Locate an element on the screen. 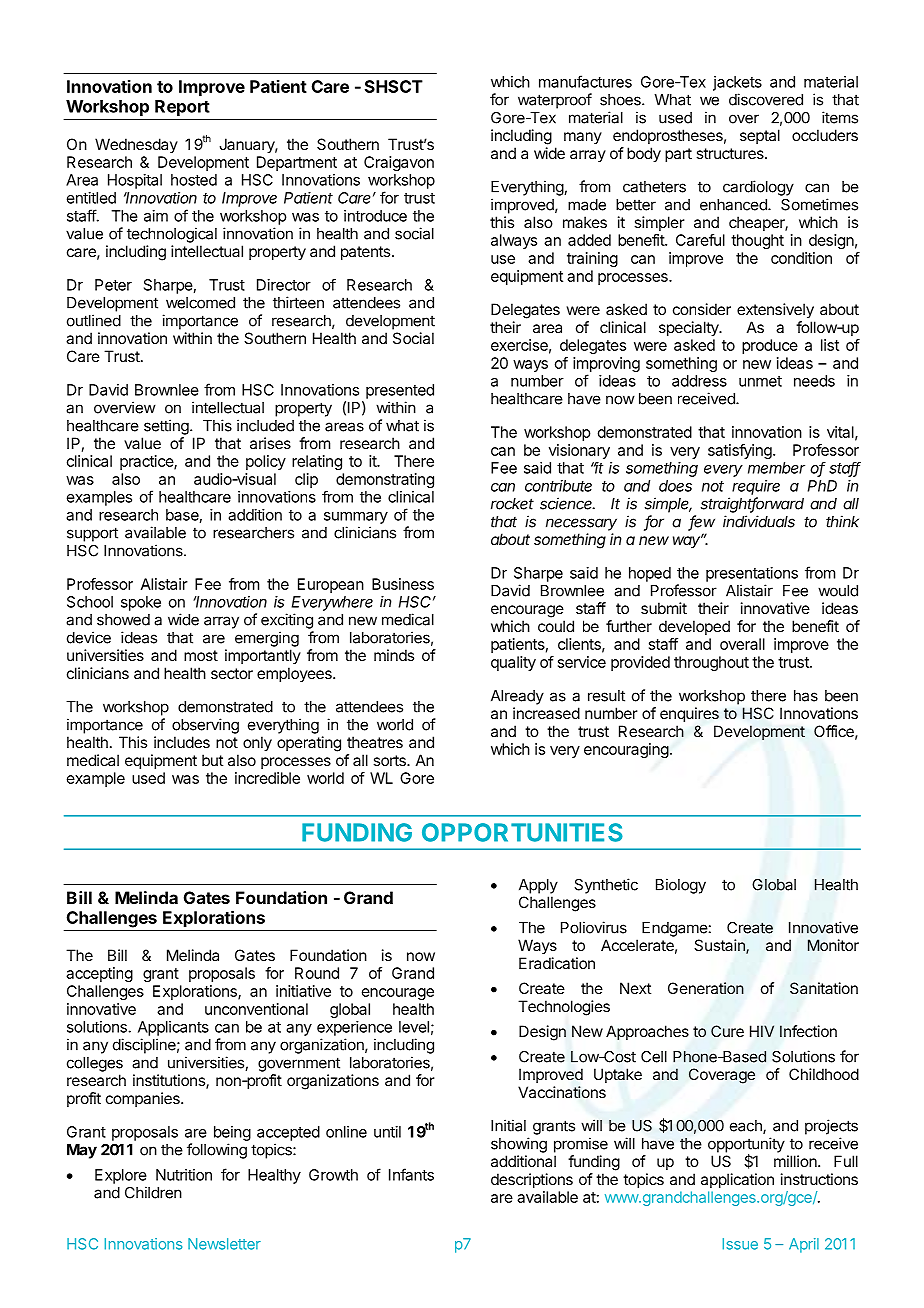 The width and height of the screenshot is (924, 1308). Wednesday is located at coordinates (136, 145).
